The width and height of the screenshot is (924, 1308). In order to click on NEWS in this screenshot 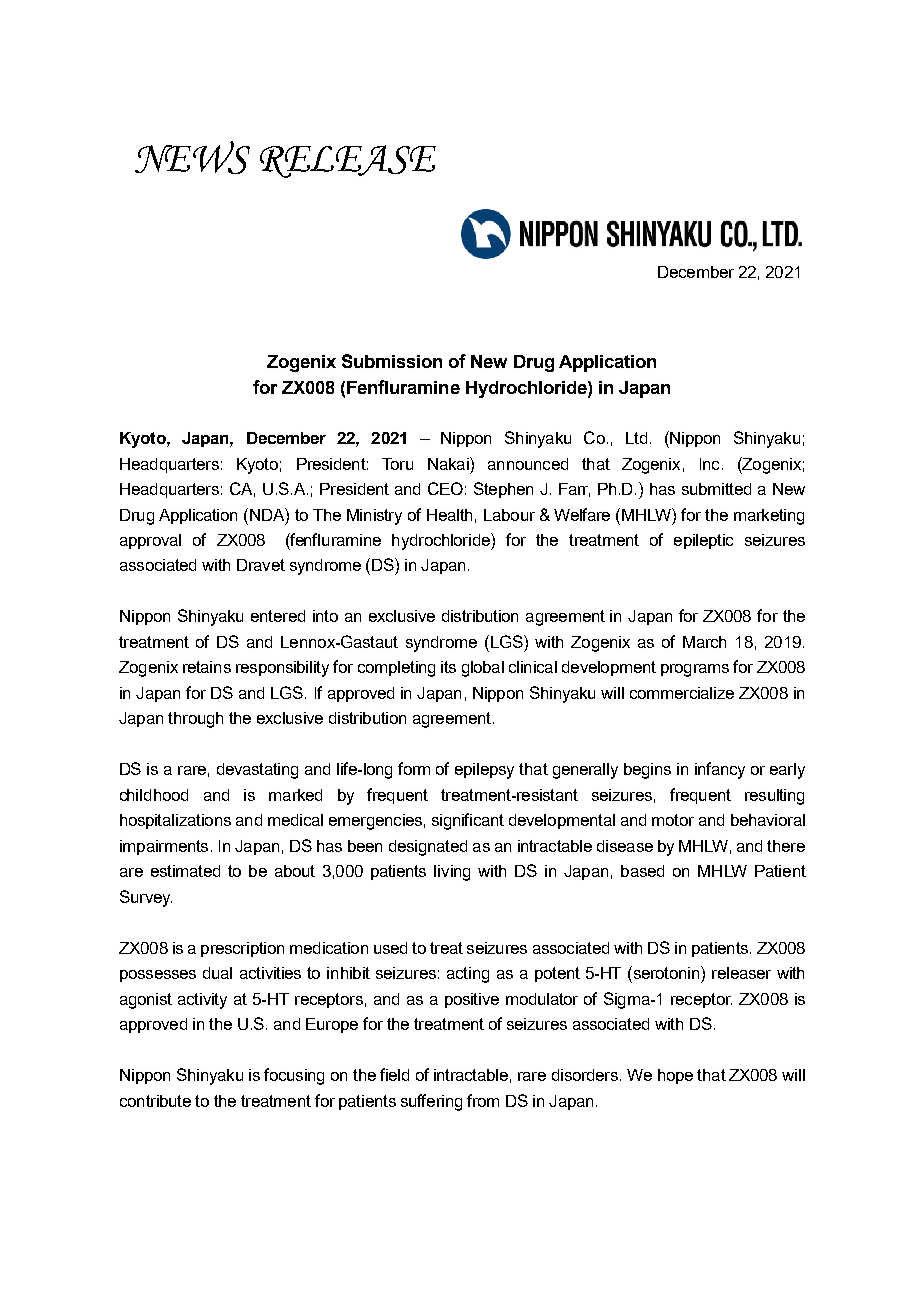, I will do `click(192, 157)`.
